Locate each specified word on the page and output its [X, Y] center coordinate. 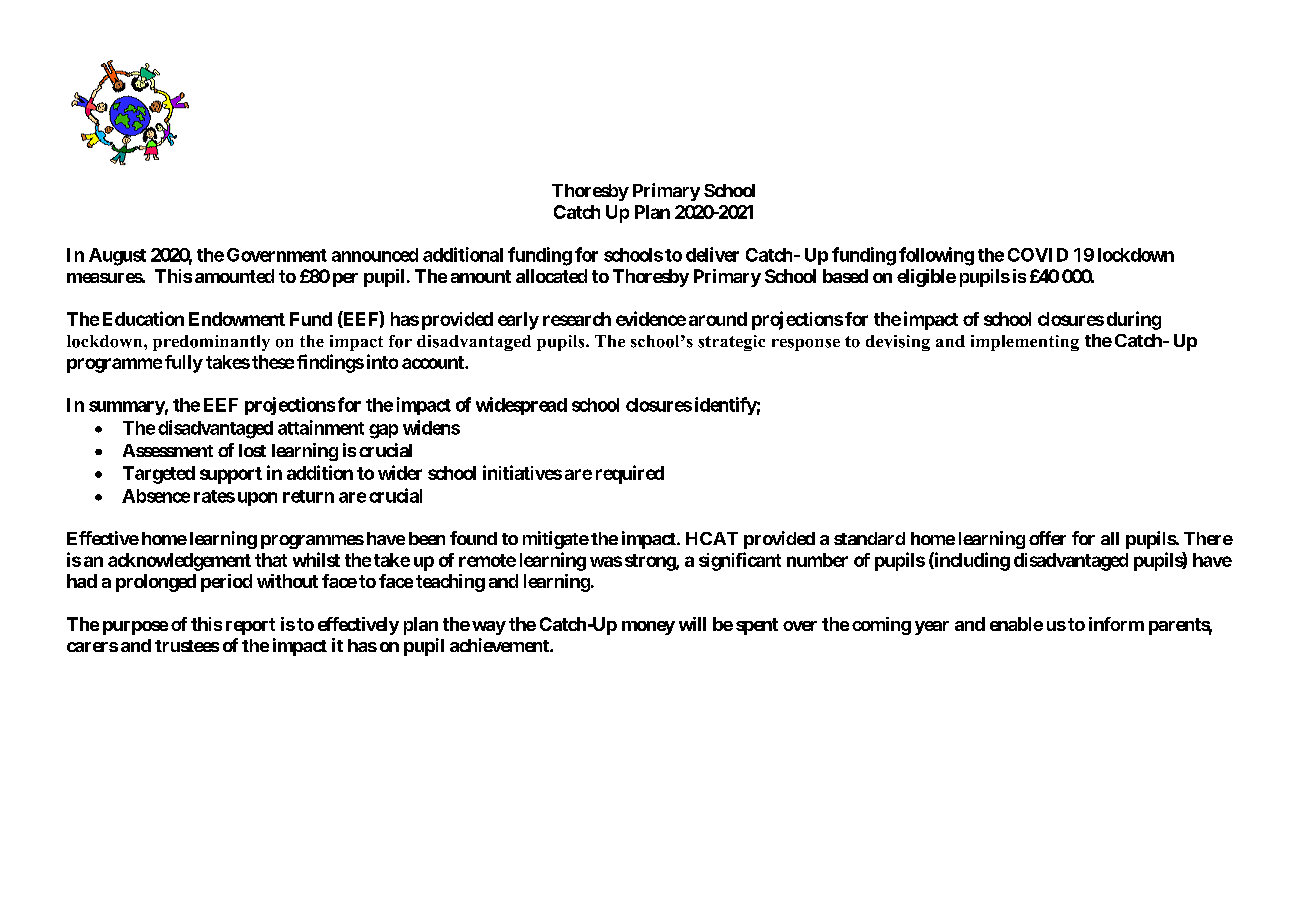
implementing [1025, 343]
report [250, 626]
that [271, 560]
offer [1047, 538]
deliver [712, 254]
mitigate [556, 540]
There [1208, 538]
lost [252, 450]
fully [184, 364]
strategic [731, 343]
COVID [1038, 255]
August [117, 257]
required [630, 474]
